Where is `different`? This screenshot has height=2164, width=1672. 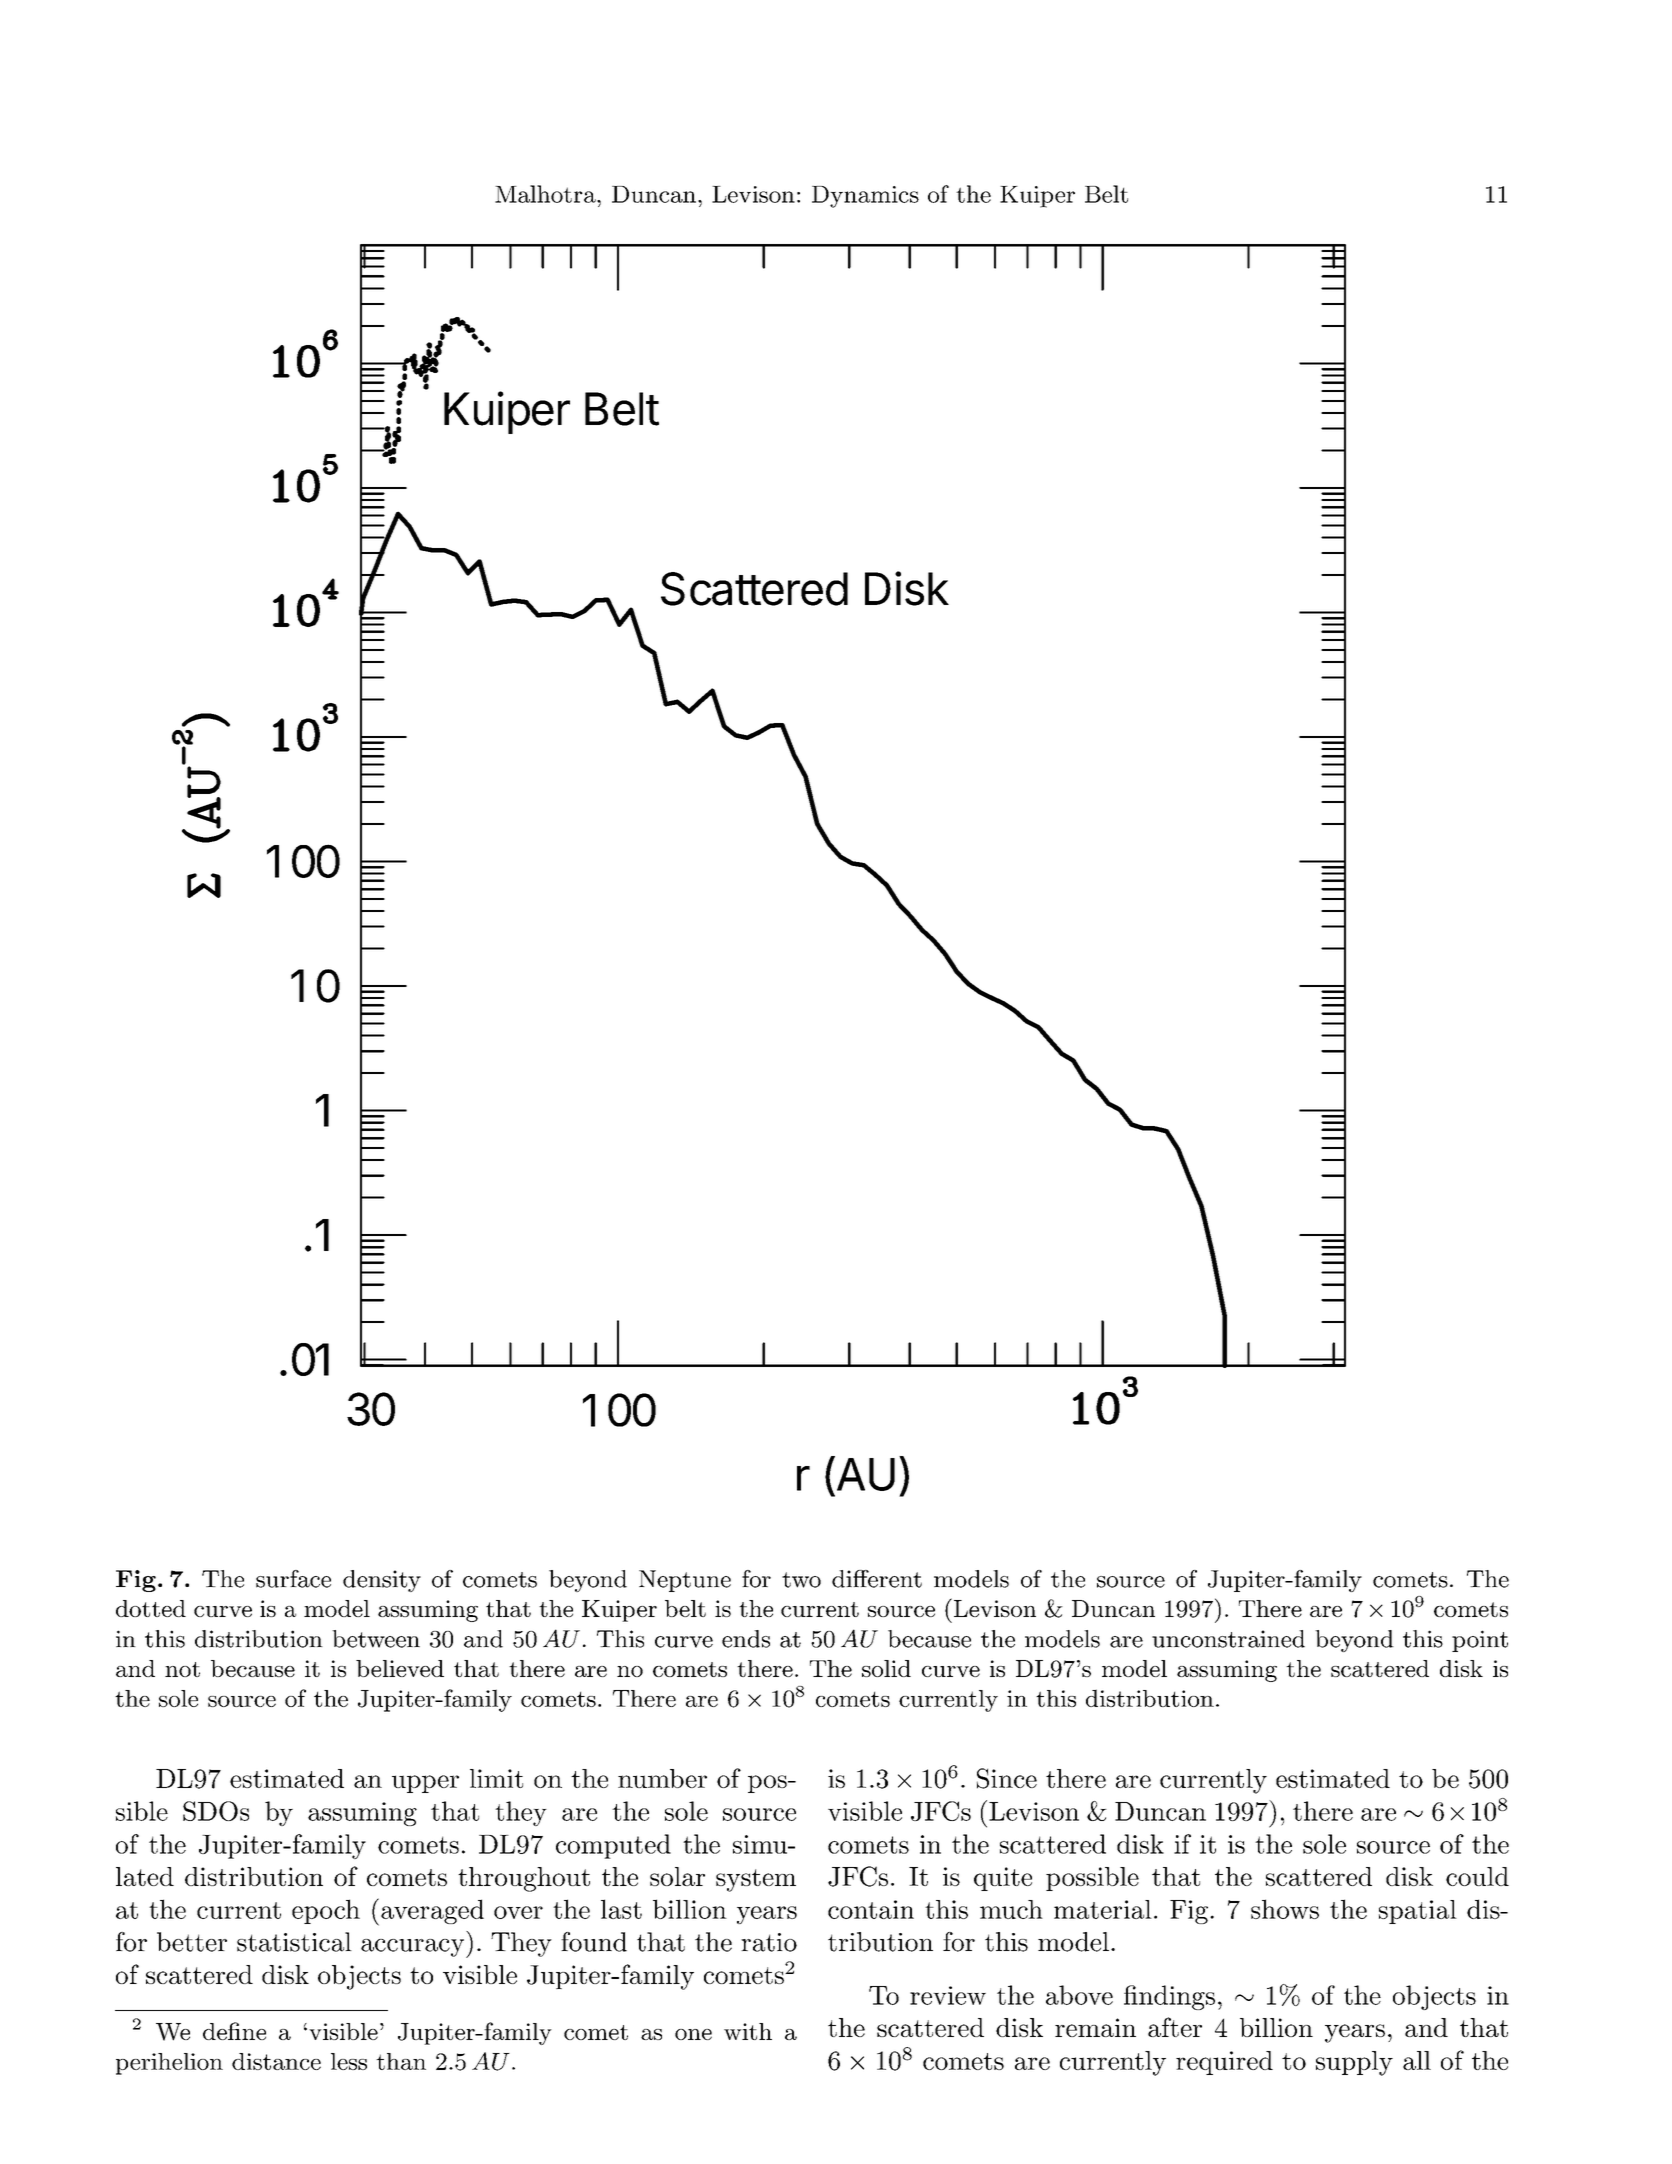 different is located at coordinates (877, 1579).
